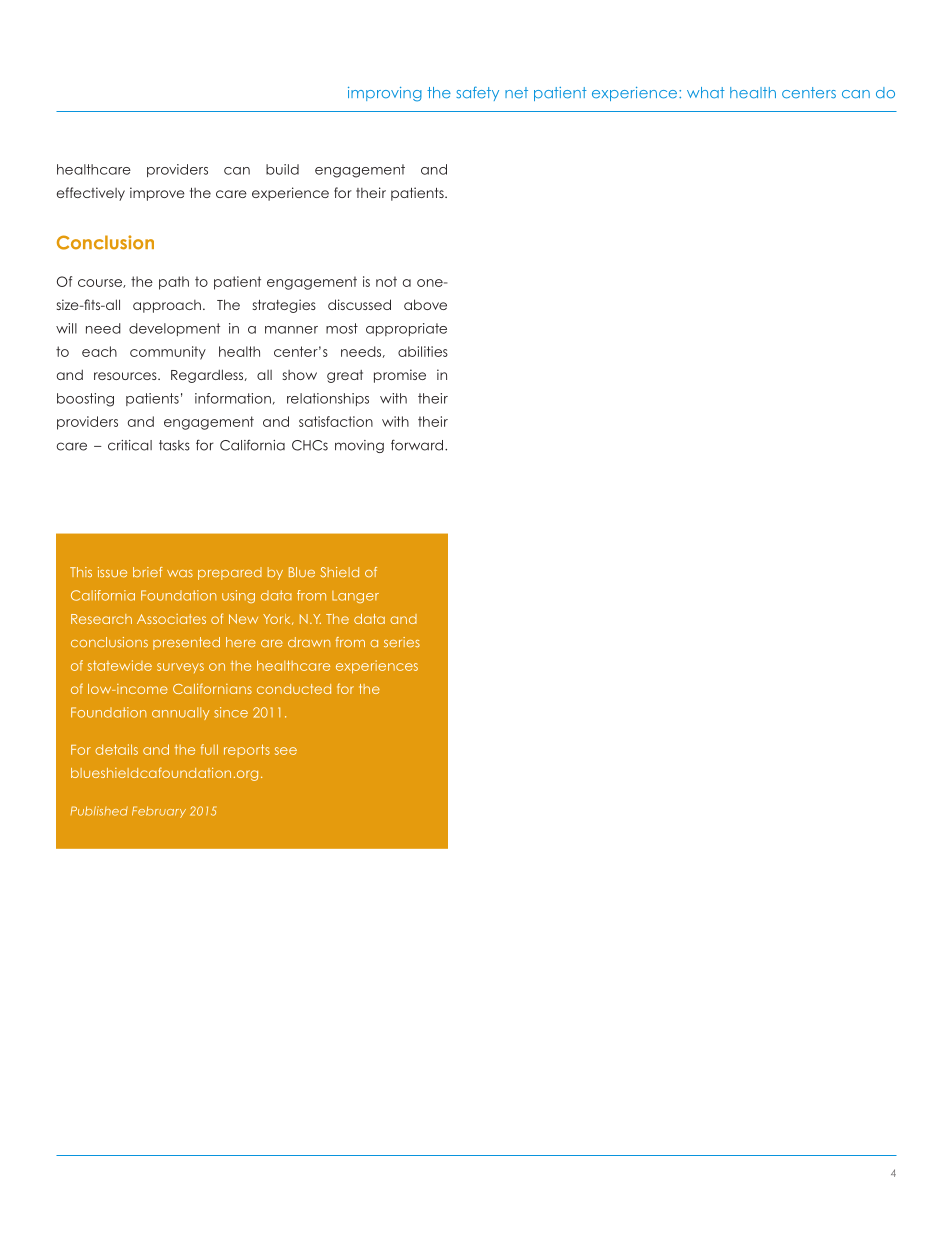 This document has width=952, height=1233. I want to click on improving, so click(385, 94).
